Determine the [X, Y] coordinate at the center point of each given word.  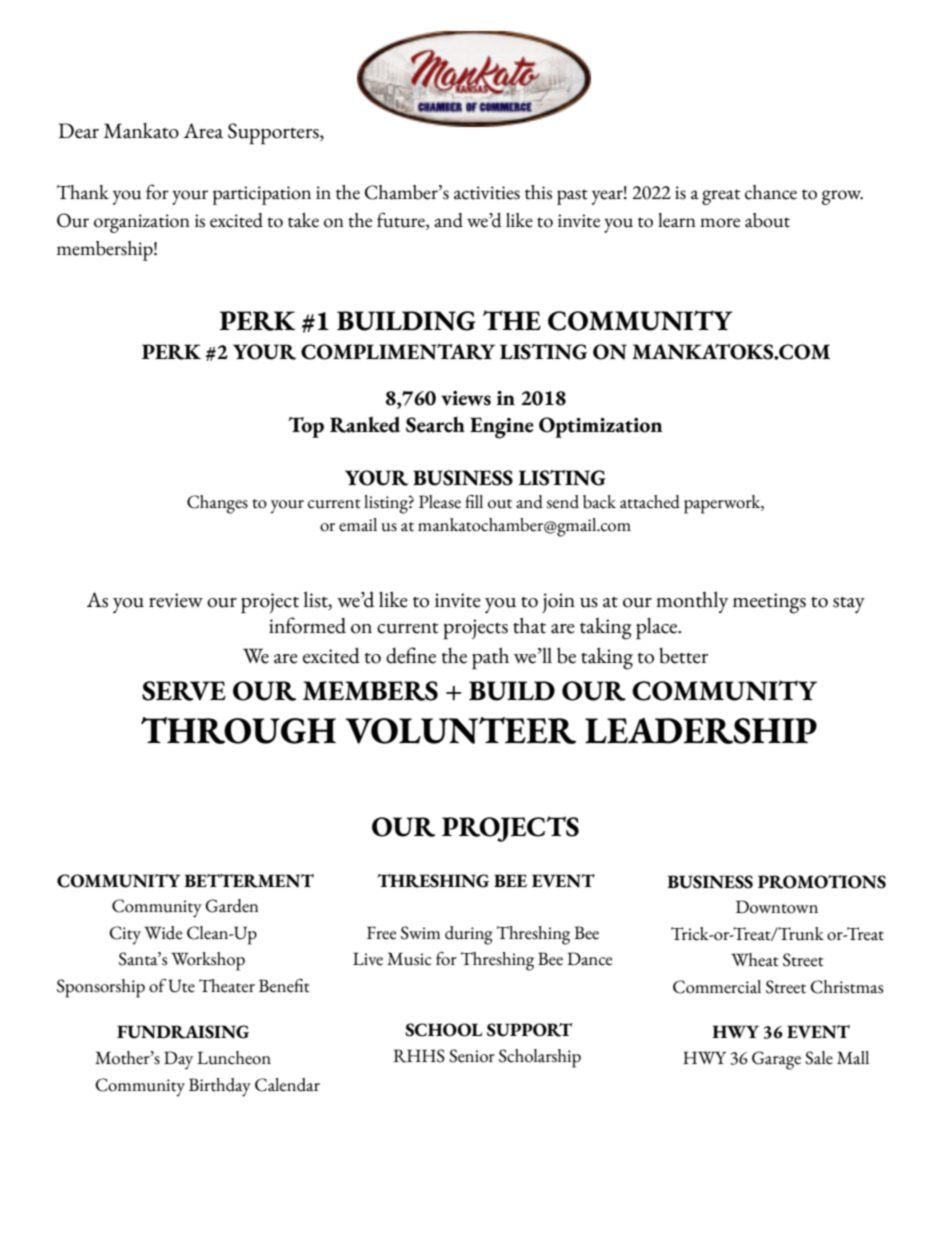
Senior [472, 1056]
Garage [776, 1060]
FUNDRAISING [183, 1032]
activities [487, 193]
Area [203, 131]
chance [771, 192]
